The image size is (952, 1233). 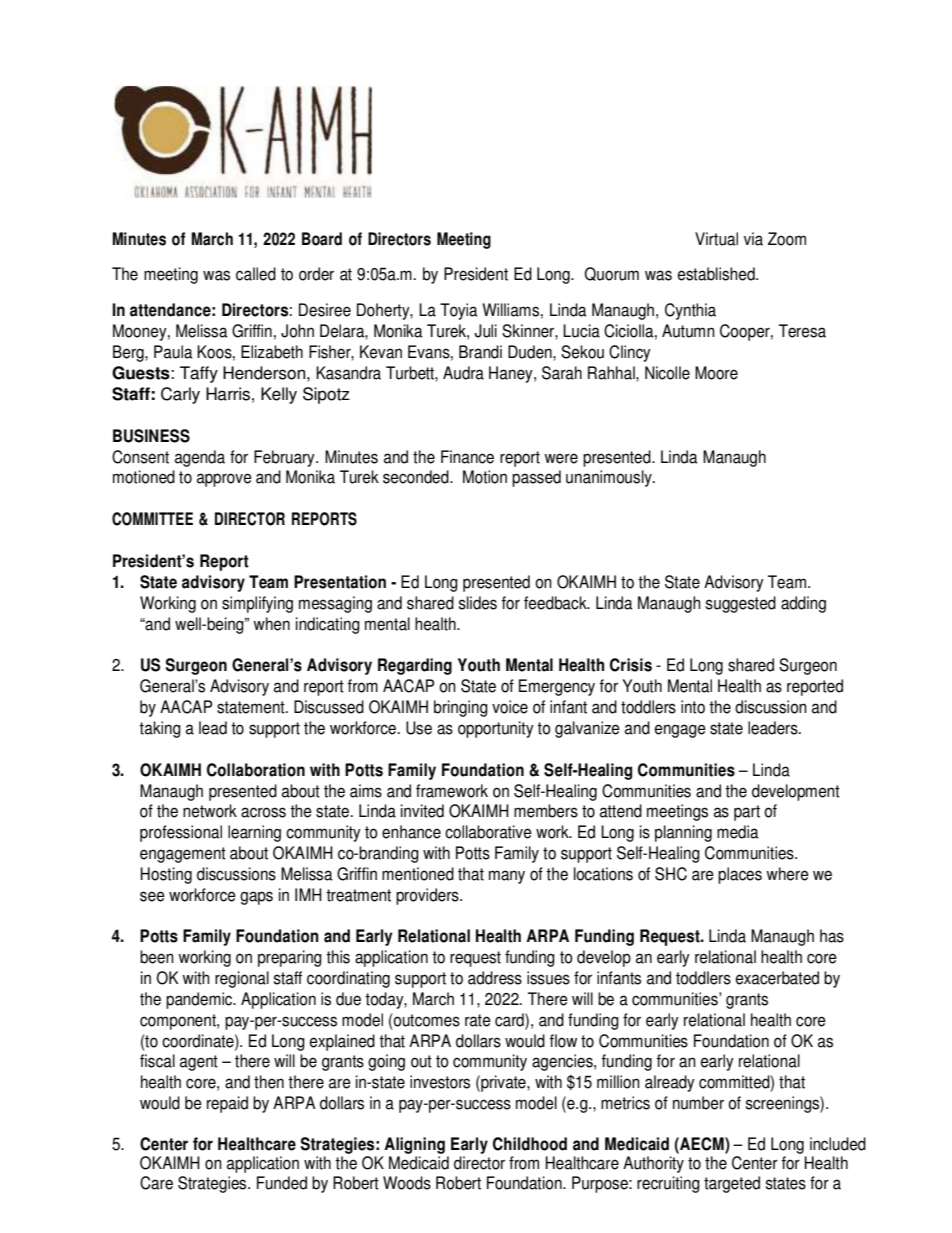 What do you see at coordinates (486, 331) in the screenshot?
I see `Juli` at bounding box center [486, 331].
